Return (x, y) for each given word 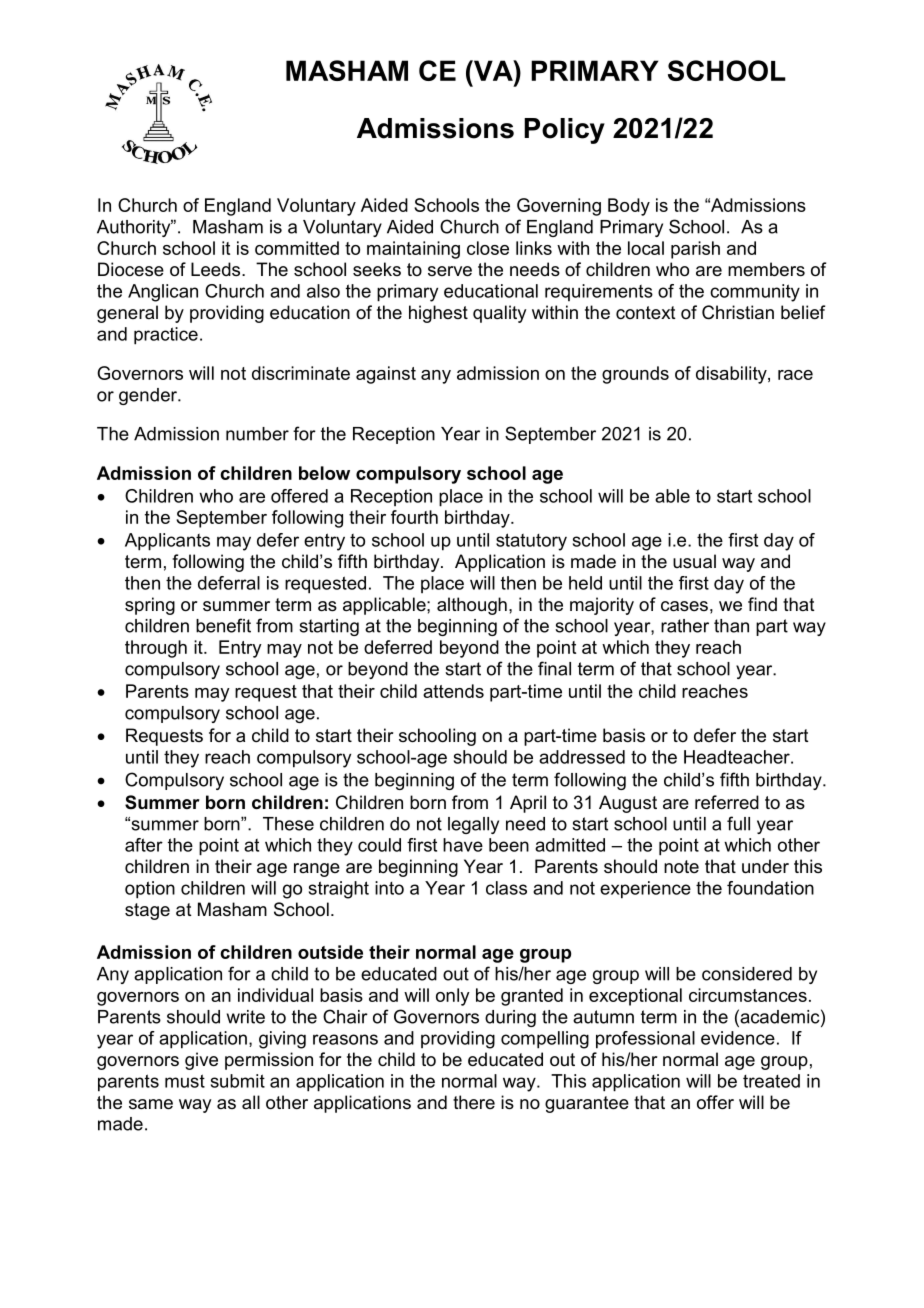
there (474, 1102)
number (257, 434)
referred (727, 802)
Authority (135, 228)
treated (771, 1081)
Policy (564, 131)
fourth (414, 517)
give (201, 1061)
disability (732, 375)
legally (473, 825)
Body (629, 207)
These (288, 824)
